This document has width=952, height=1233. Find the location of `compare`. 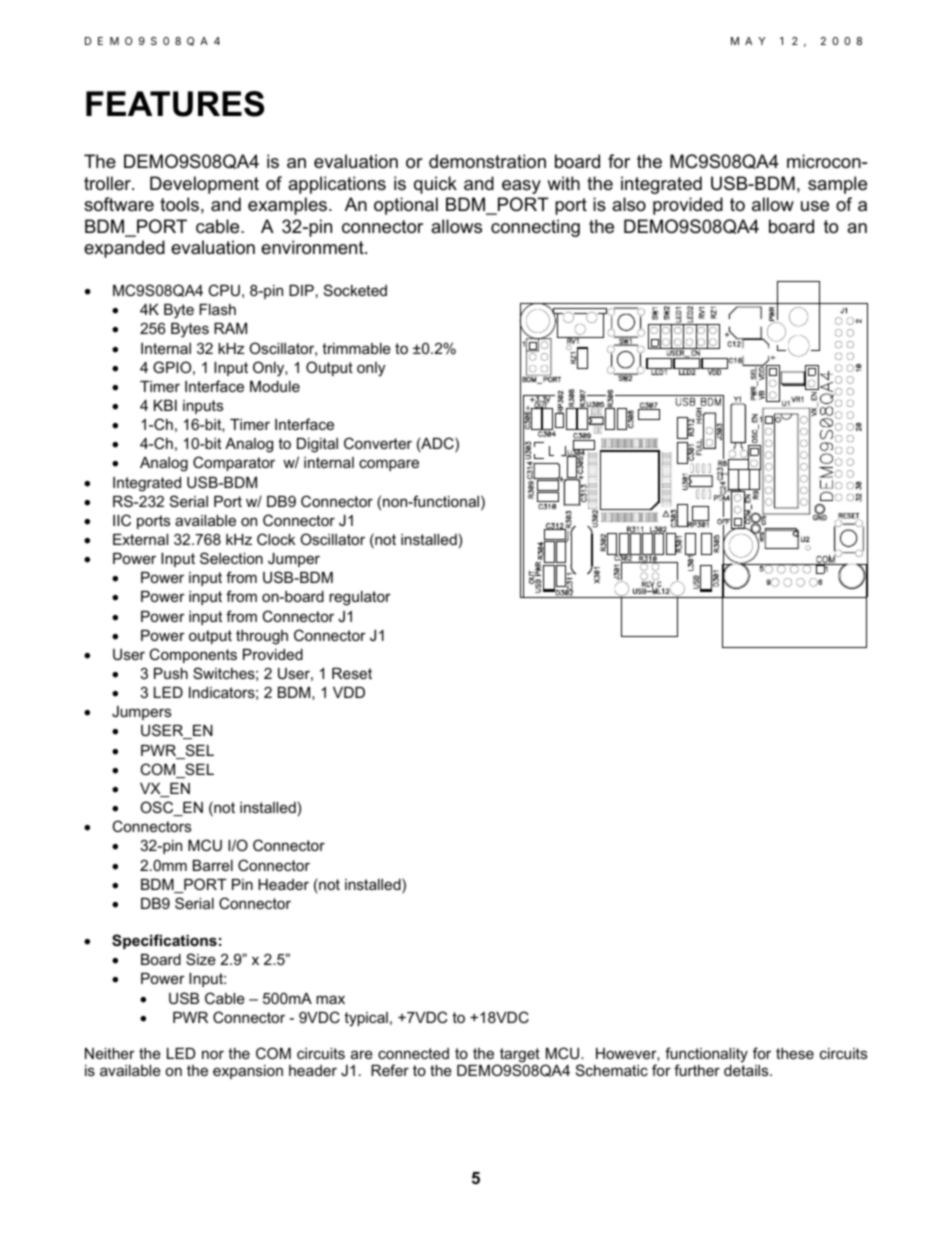

compare is located at coordinates (389, 465).
